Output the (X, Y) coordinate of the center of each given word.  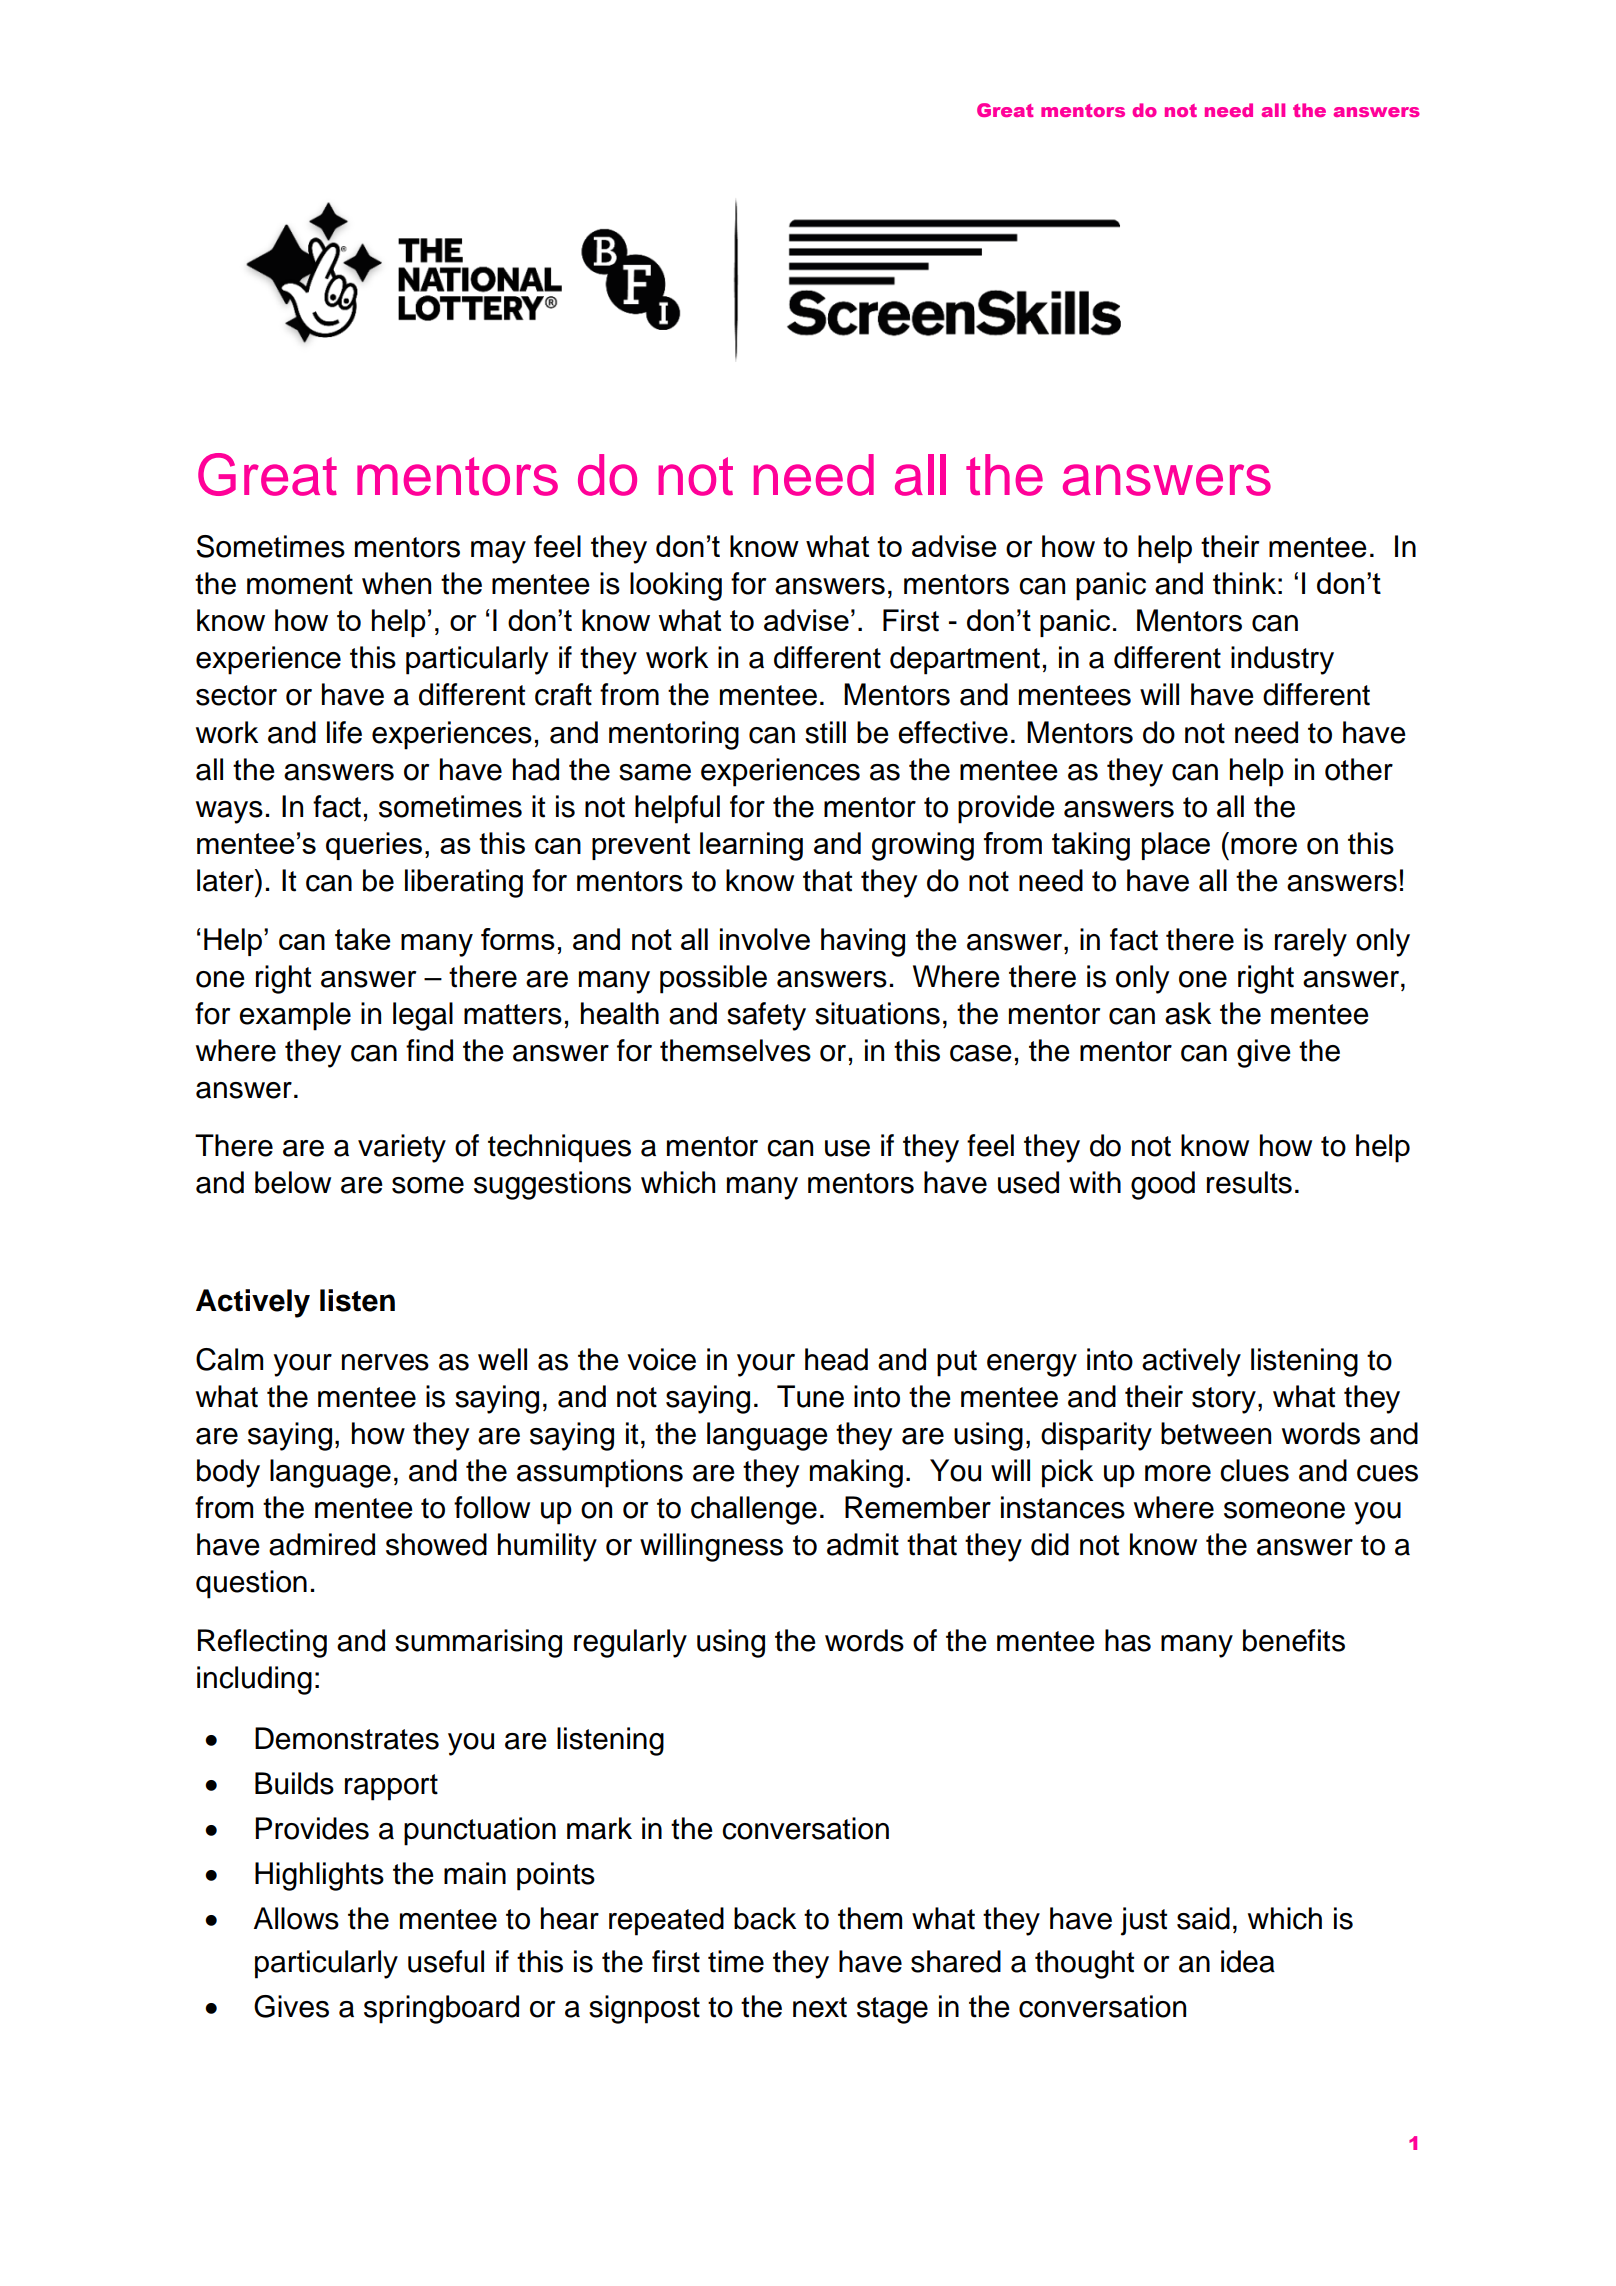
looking (676, 586)
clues (1254, 1470)
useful (446, 1961)
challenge (754, 1510)
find (429, 1050)
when (396, 583)
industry (1282, 660)
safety (766, 1016)
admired (322, 1544)
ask (1188, 1013)
